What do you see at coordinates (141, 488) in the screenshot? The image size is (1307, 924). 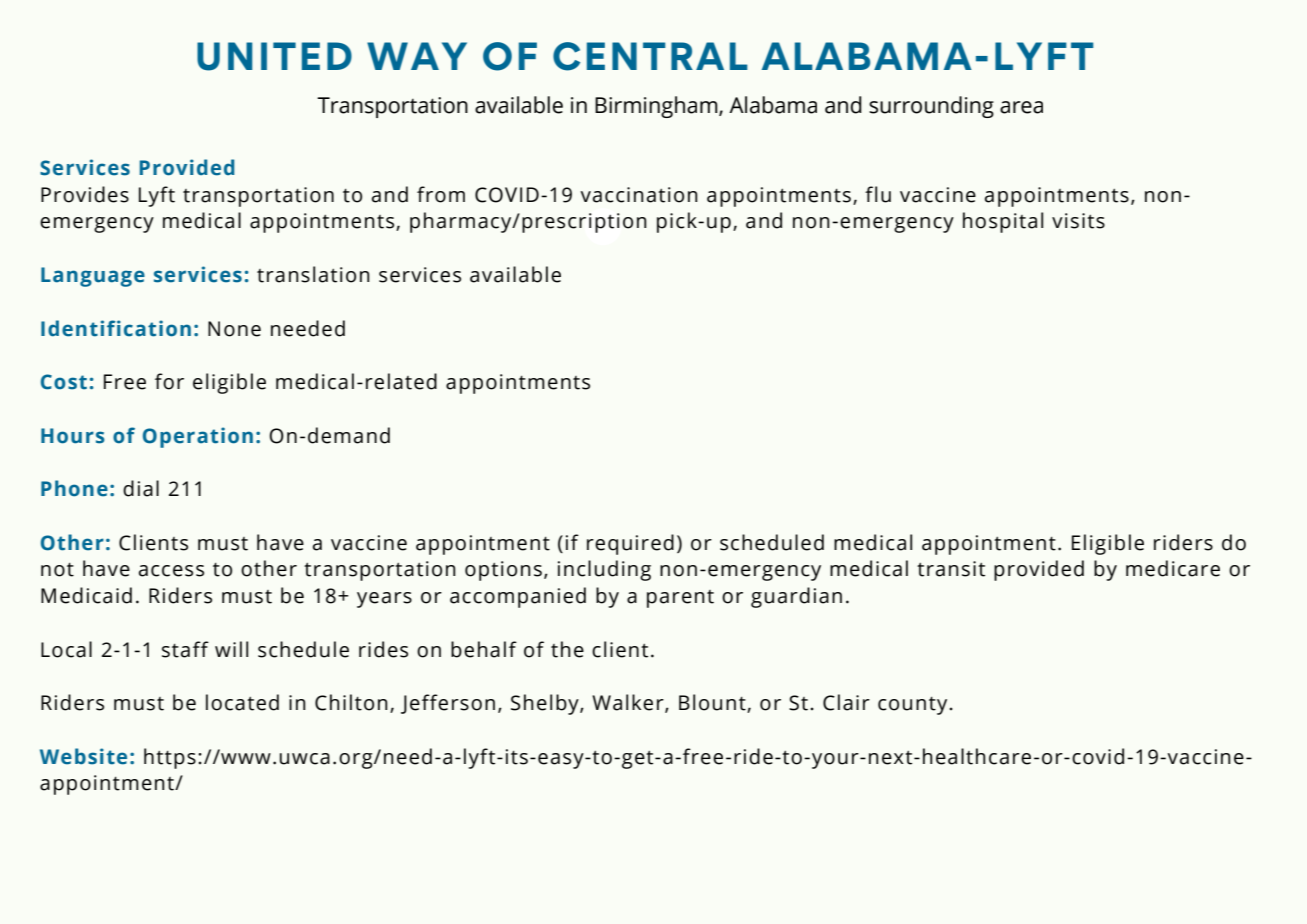 I see `dial` at bounding box center [141, 488].
